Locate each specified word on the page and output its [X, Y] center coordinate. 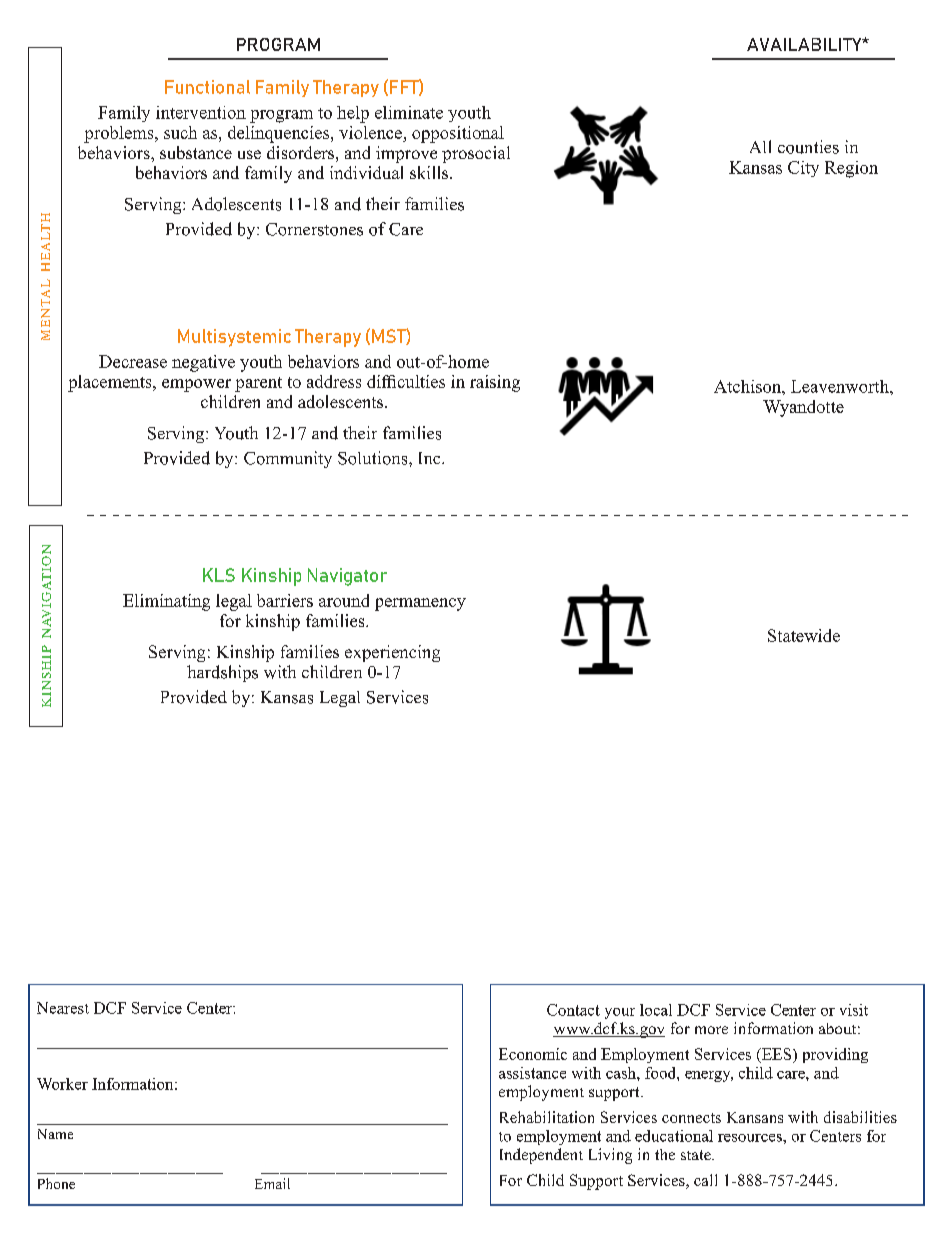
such [180, 132]
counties [808, 147]
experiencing [392, 653]
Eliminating [166, 602]
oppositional [458, 134]
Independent [541, 1156]
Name [55, 1134]
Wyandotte [803, 408]
